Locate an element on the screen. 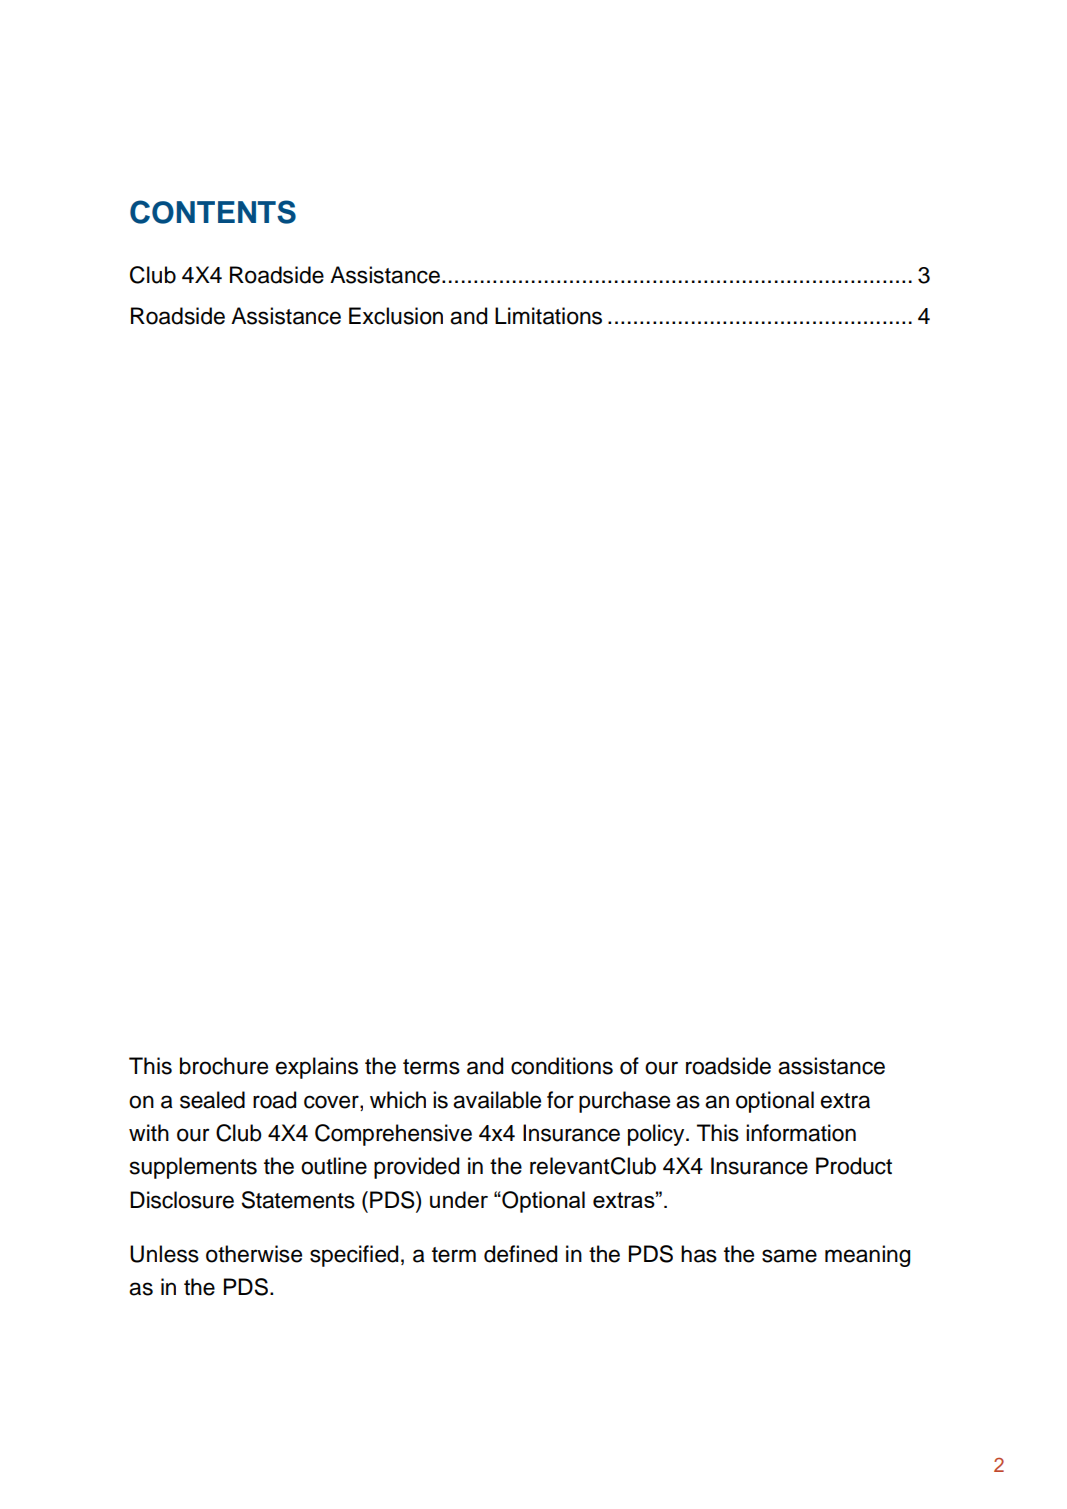 This screenshot has width=1067, height=1509. CONTENTS is located at coordinates (213, 212).
